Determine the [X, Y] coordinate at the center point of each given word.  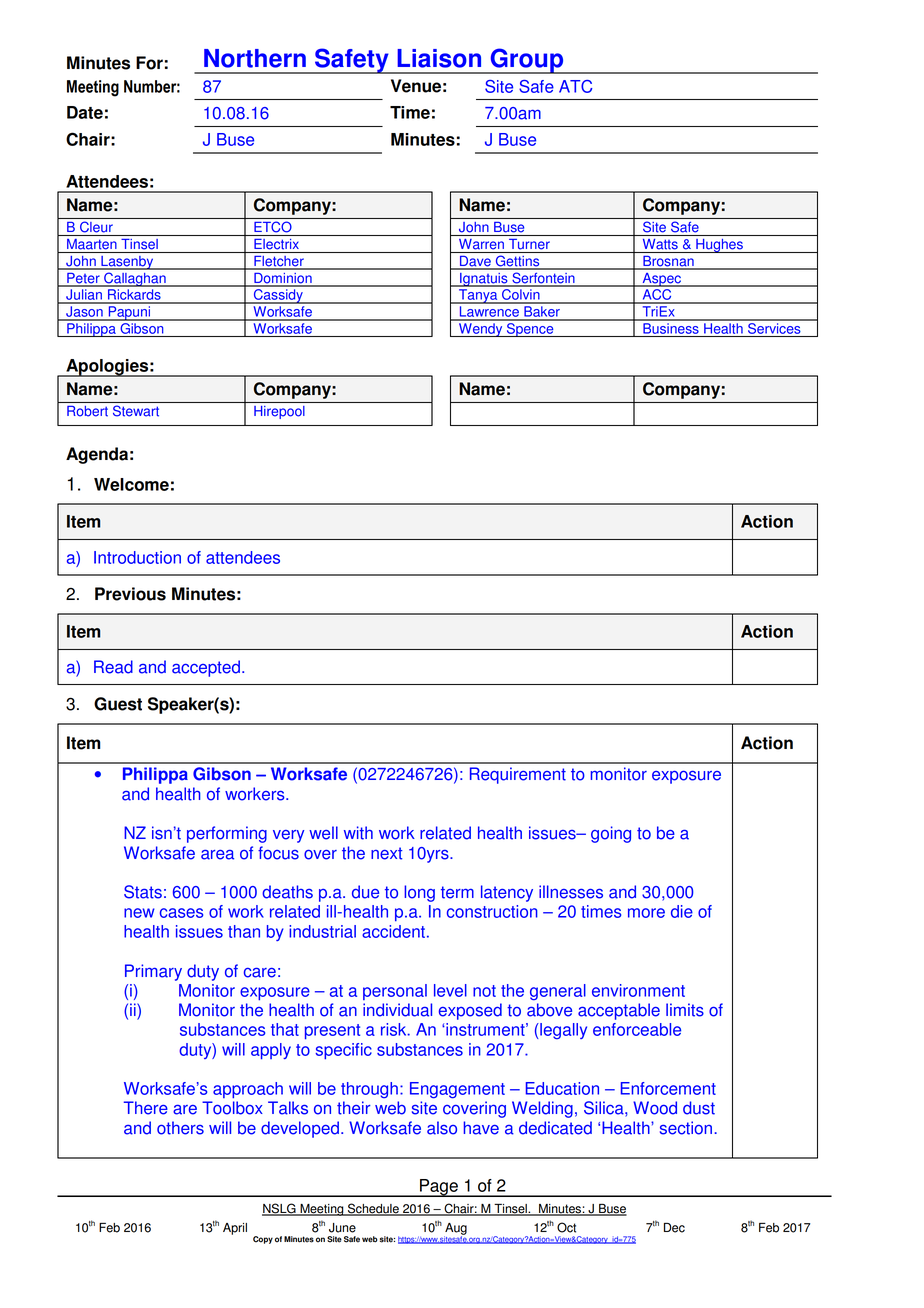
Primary [153, 972]
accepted [206, 668]
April [235, 1229]
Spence [530, 328]
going [611, 834]
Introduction [137, 557]
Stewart [136, 411]
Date [85, 112]
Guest [118, 704]
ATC [575, 86]
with [358, 833]
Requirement [518, 775]
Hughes [719, 246]
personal [395, 992]
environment [638, 990]
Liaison [439, 58]
